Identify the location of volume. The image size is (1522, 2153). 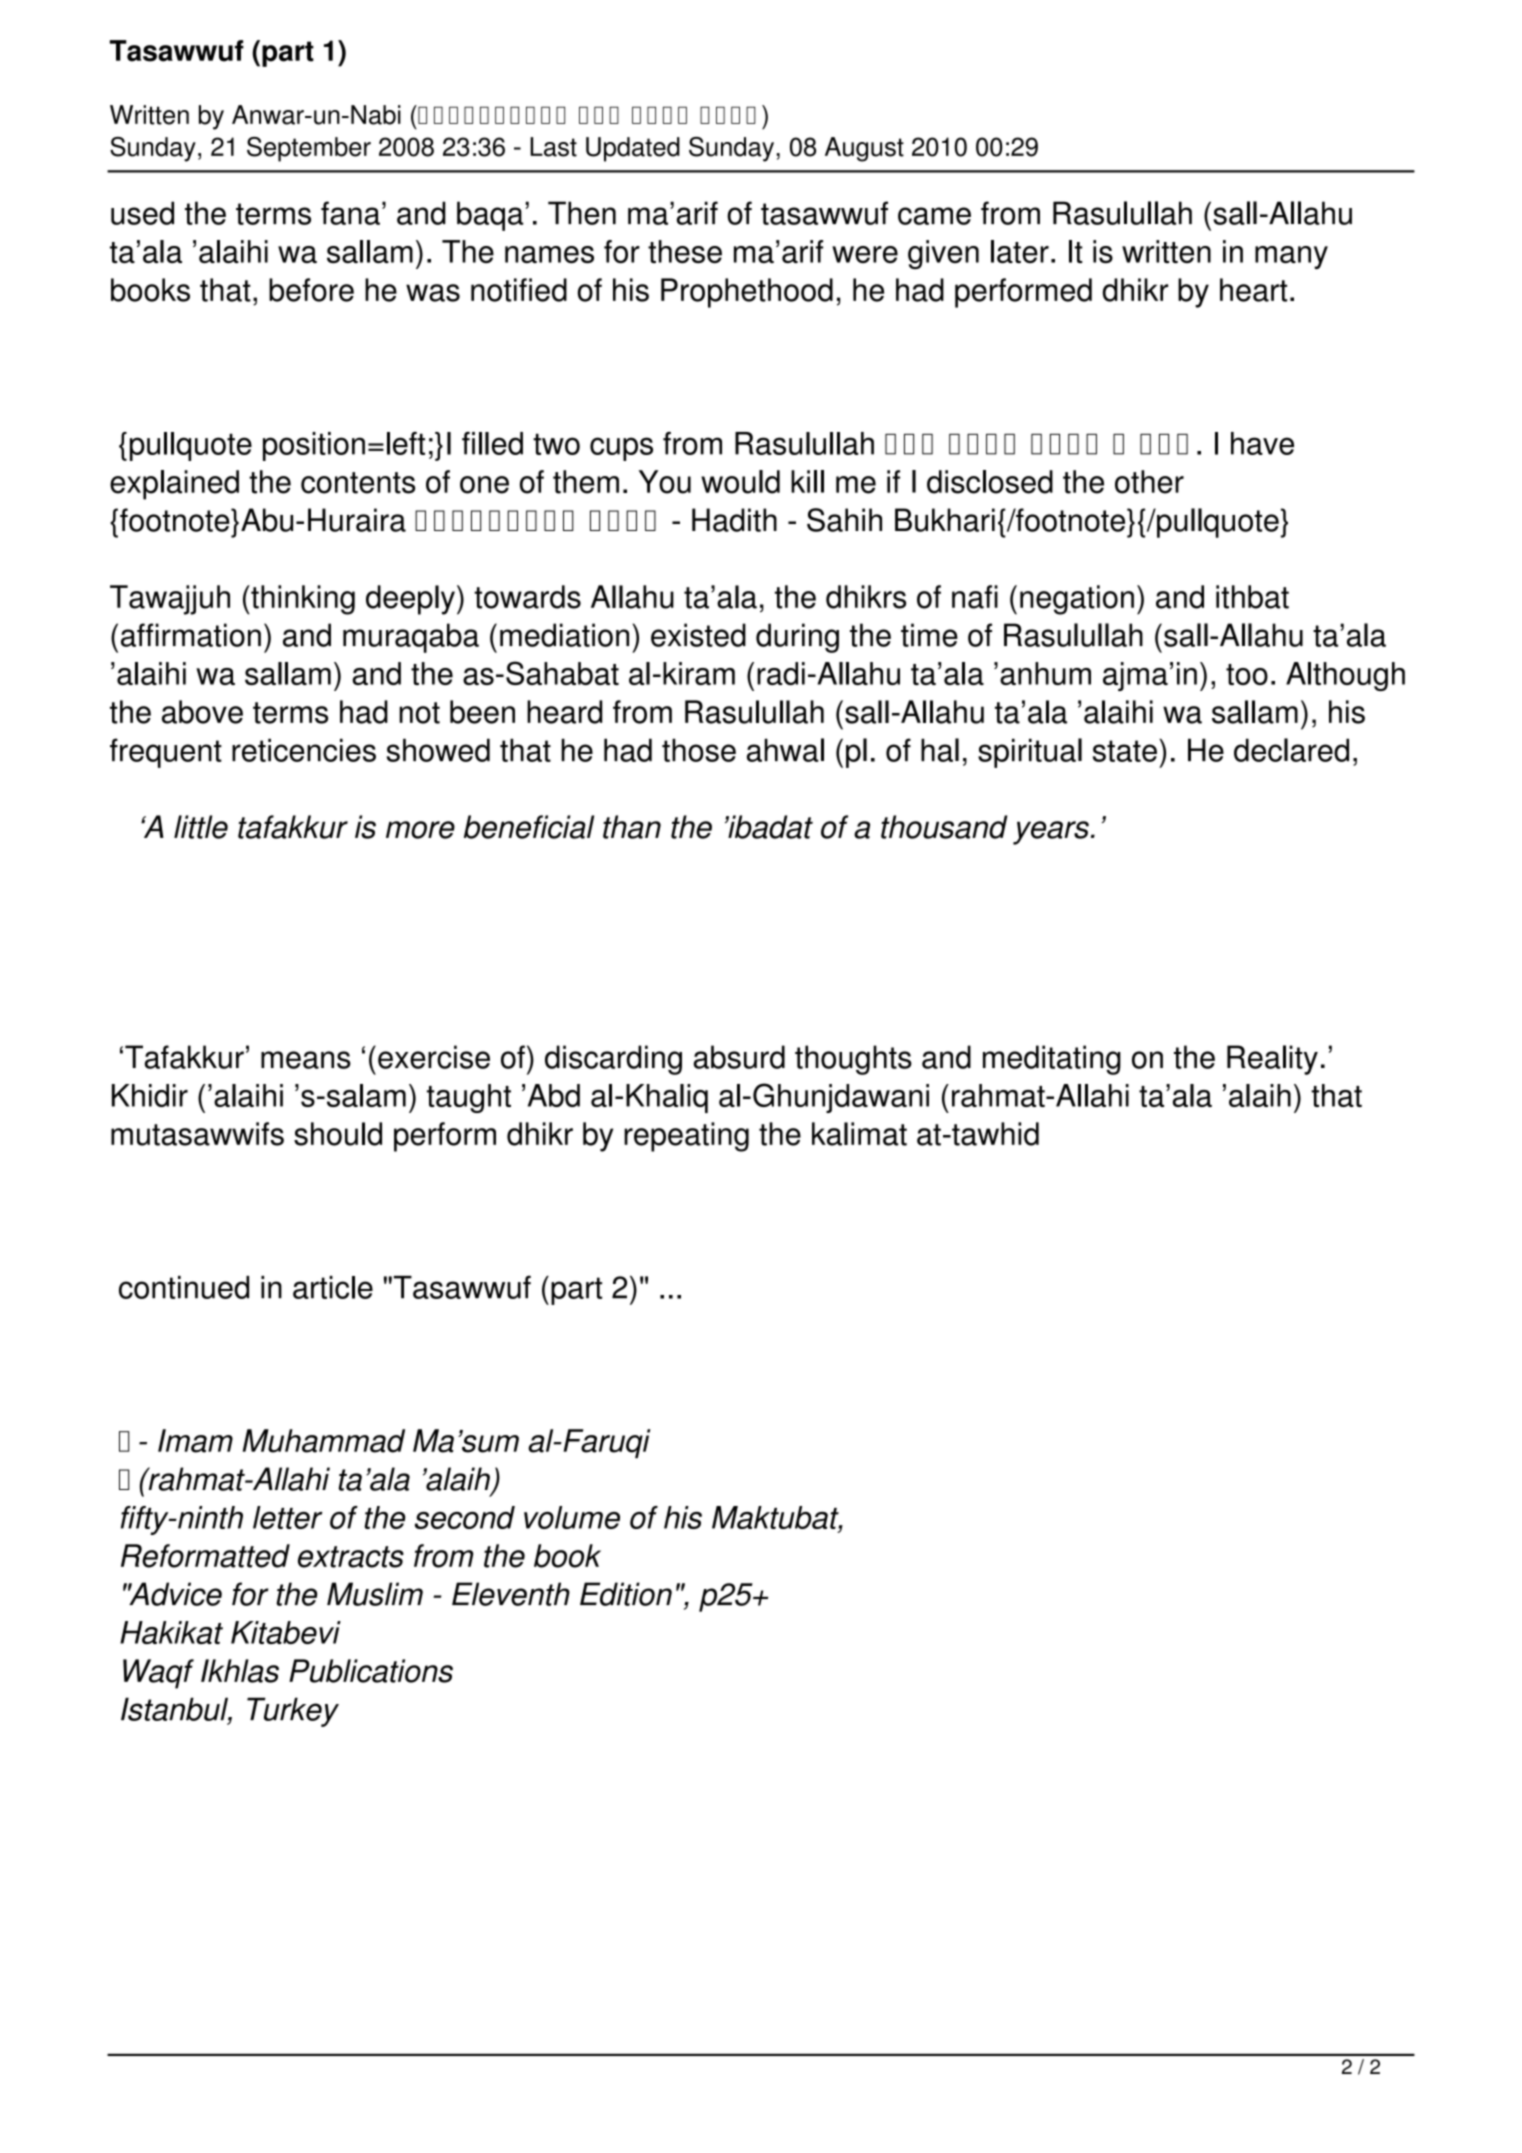
(572, 1517).
